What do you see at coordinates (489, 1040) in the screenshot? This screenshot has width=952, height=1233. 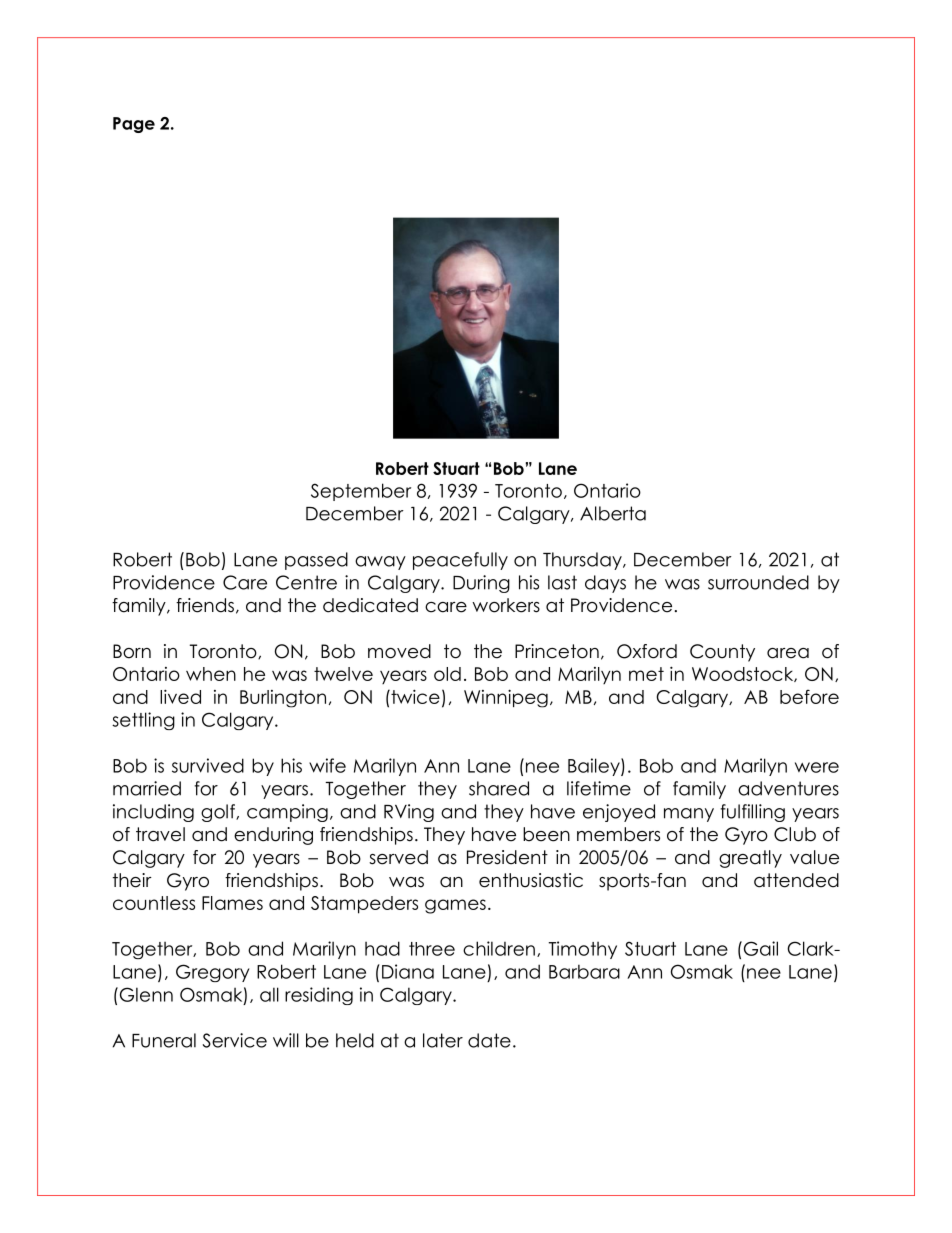 I see `date` at bounding box center [489, 1040].
